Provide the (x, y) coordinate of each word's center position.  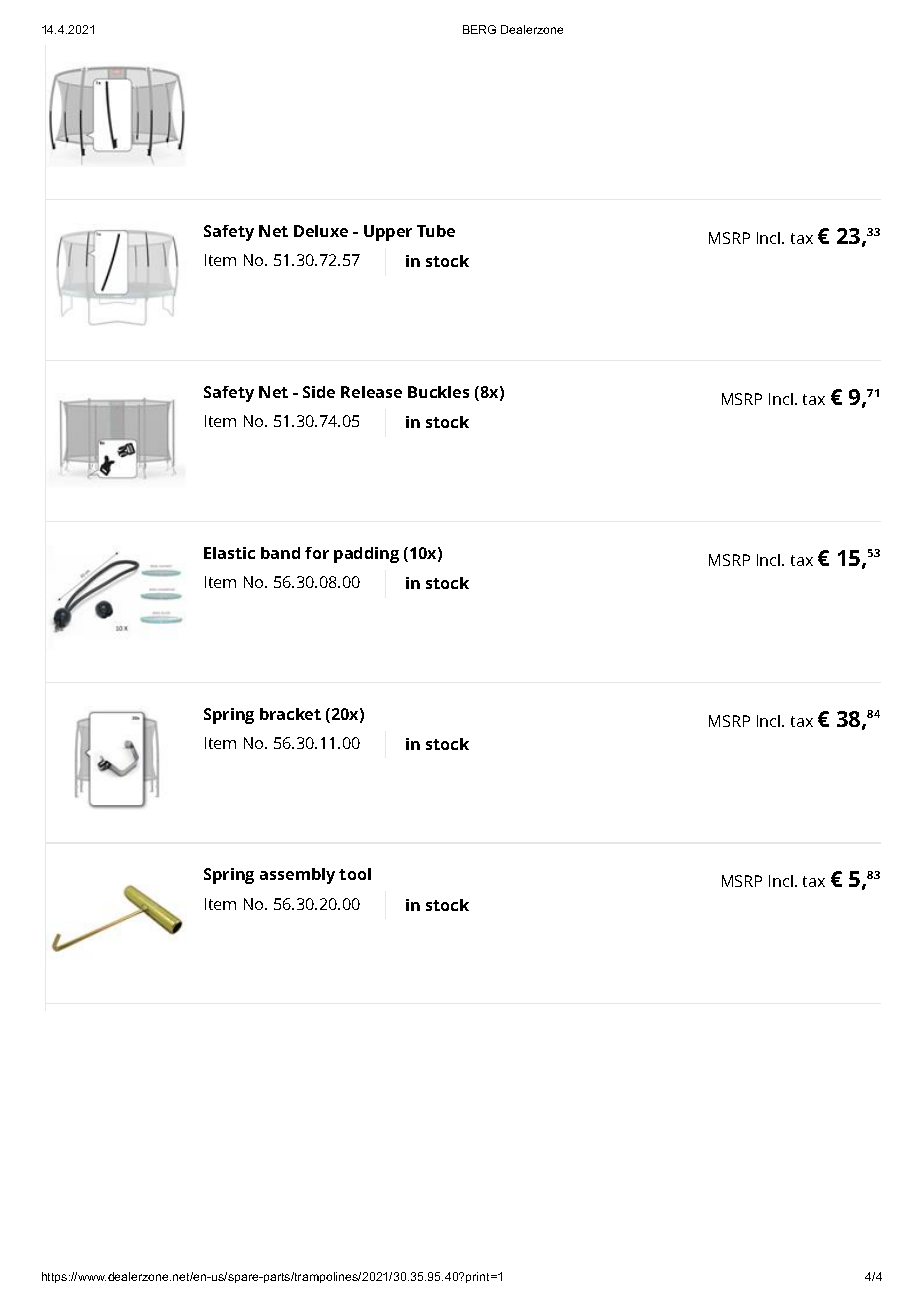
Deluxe (321, 231)
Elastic (229, 553)
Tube (436, 231)
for (317, 553)
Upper (388, 233)
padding (366, 555)
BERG (479, 29)
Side (319, 392)
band (280, 553)
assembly (297, 876)
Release (371, 392)
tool (355, 874)
